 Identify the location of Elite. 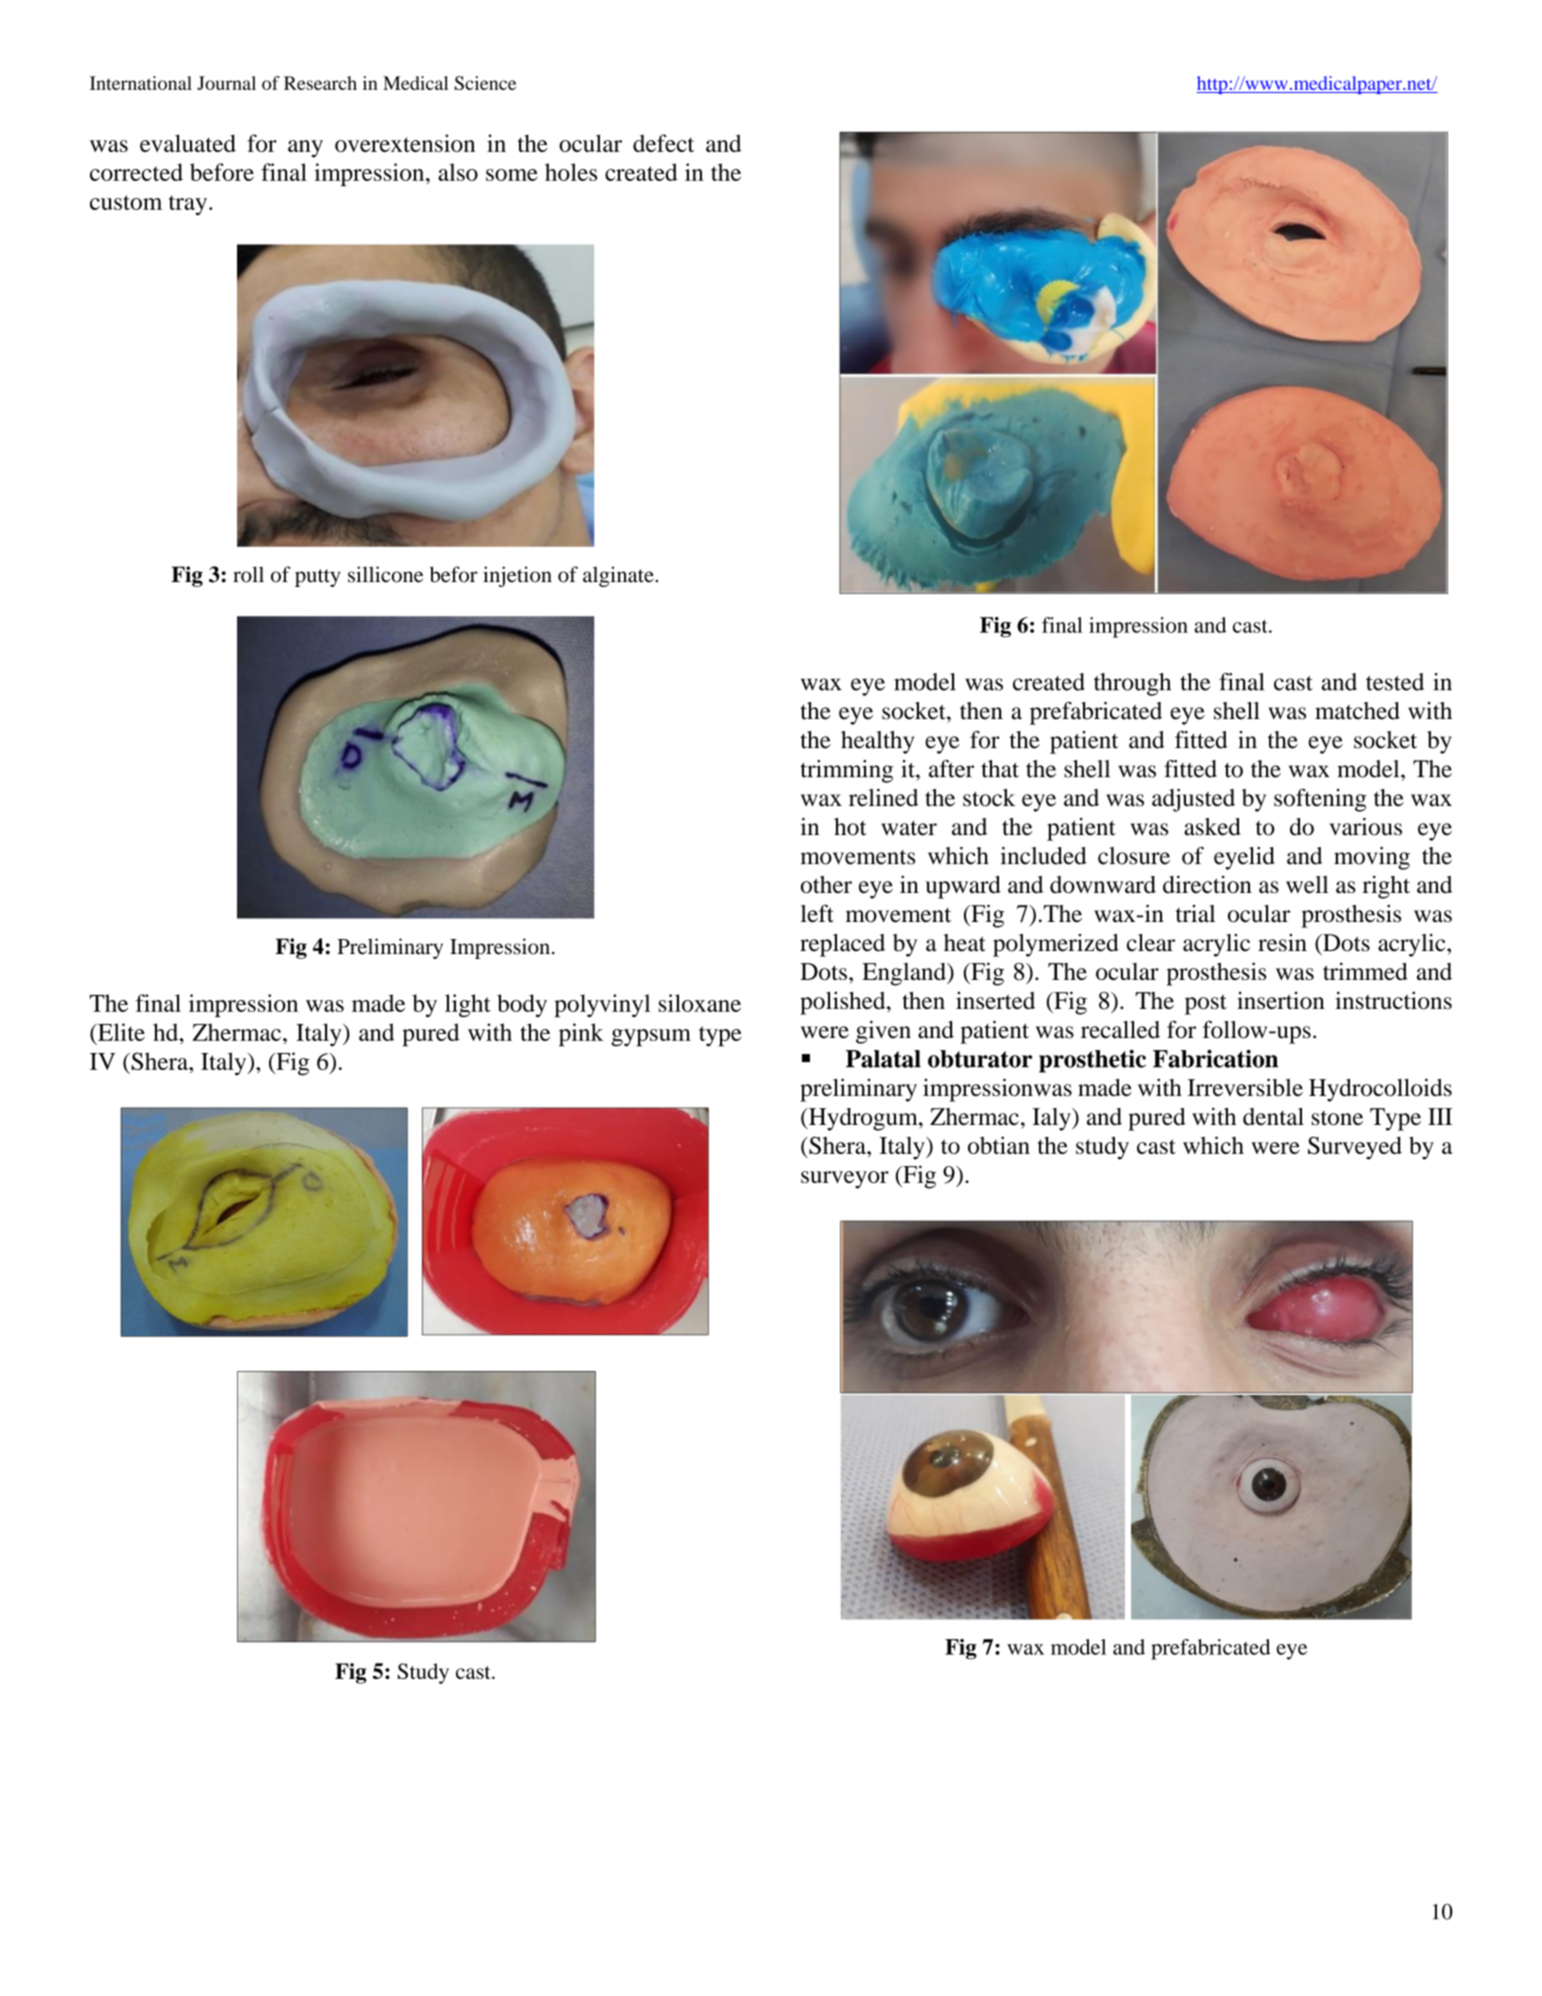
(120, 1032).
